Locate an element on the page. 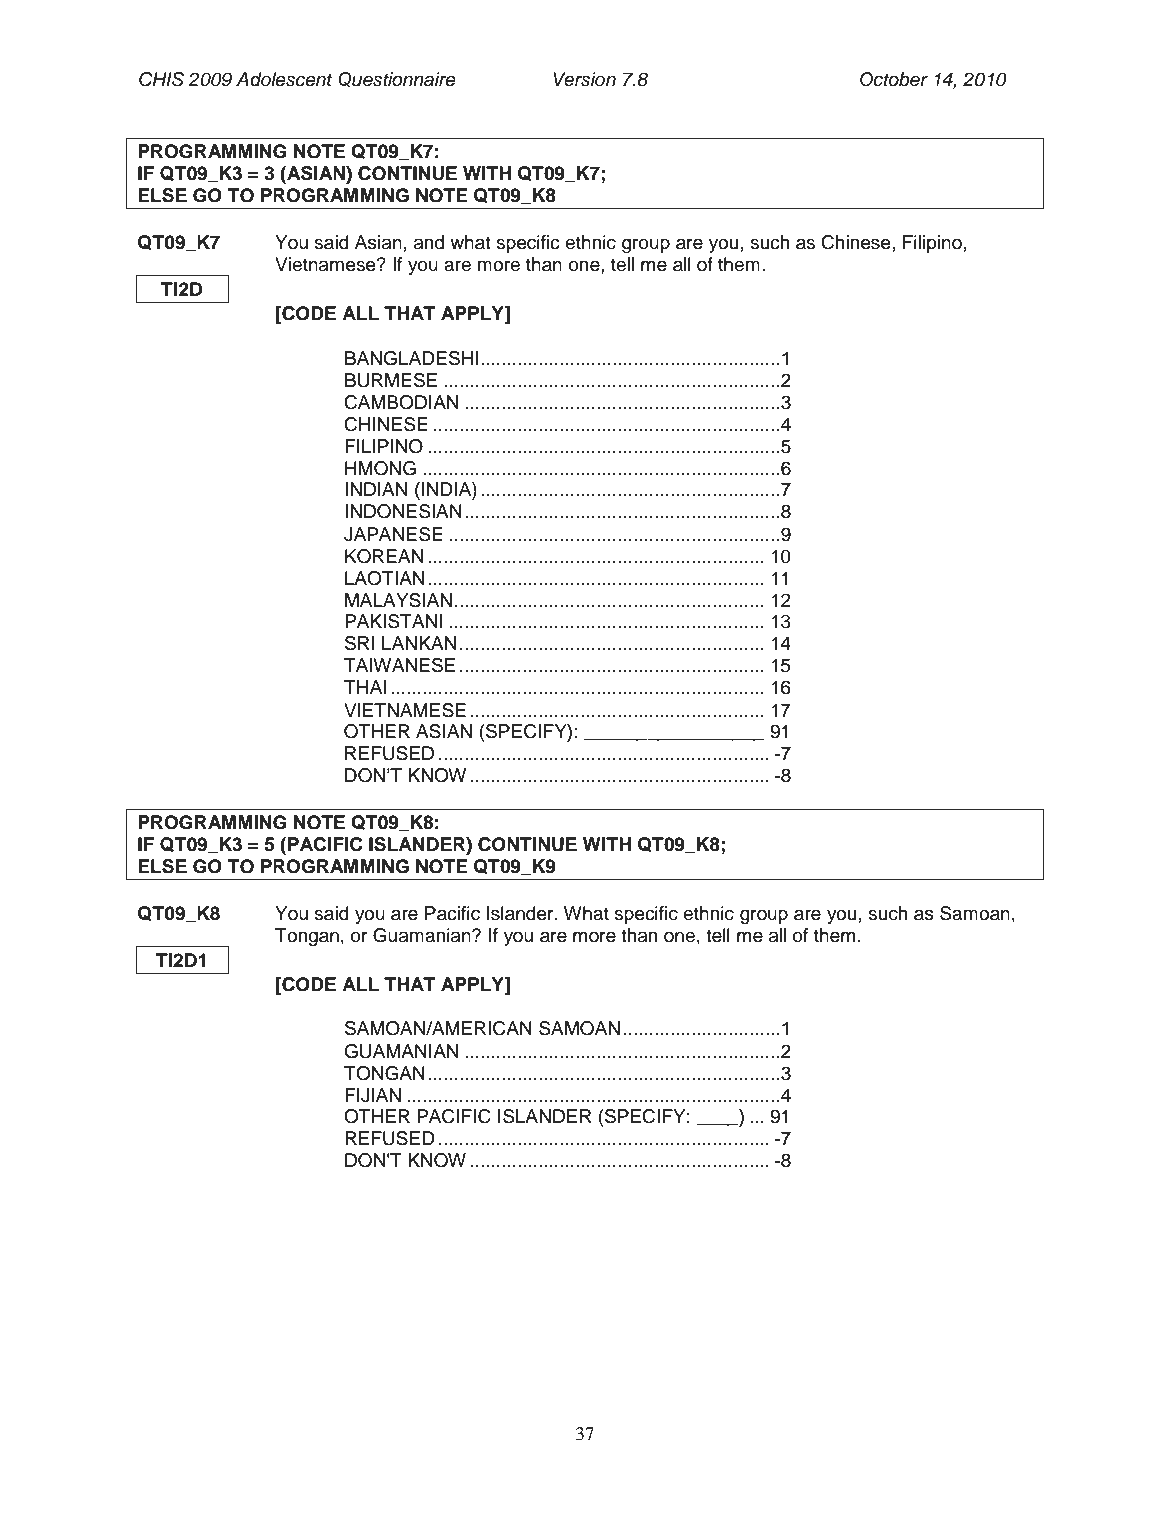 Image resolution: width=1170 pixels, height=1514 pixels. BURMESE is located at coordinates (391, 380).
